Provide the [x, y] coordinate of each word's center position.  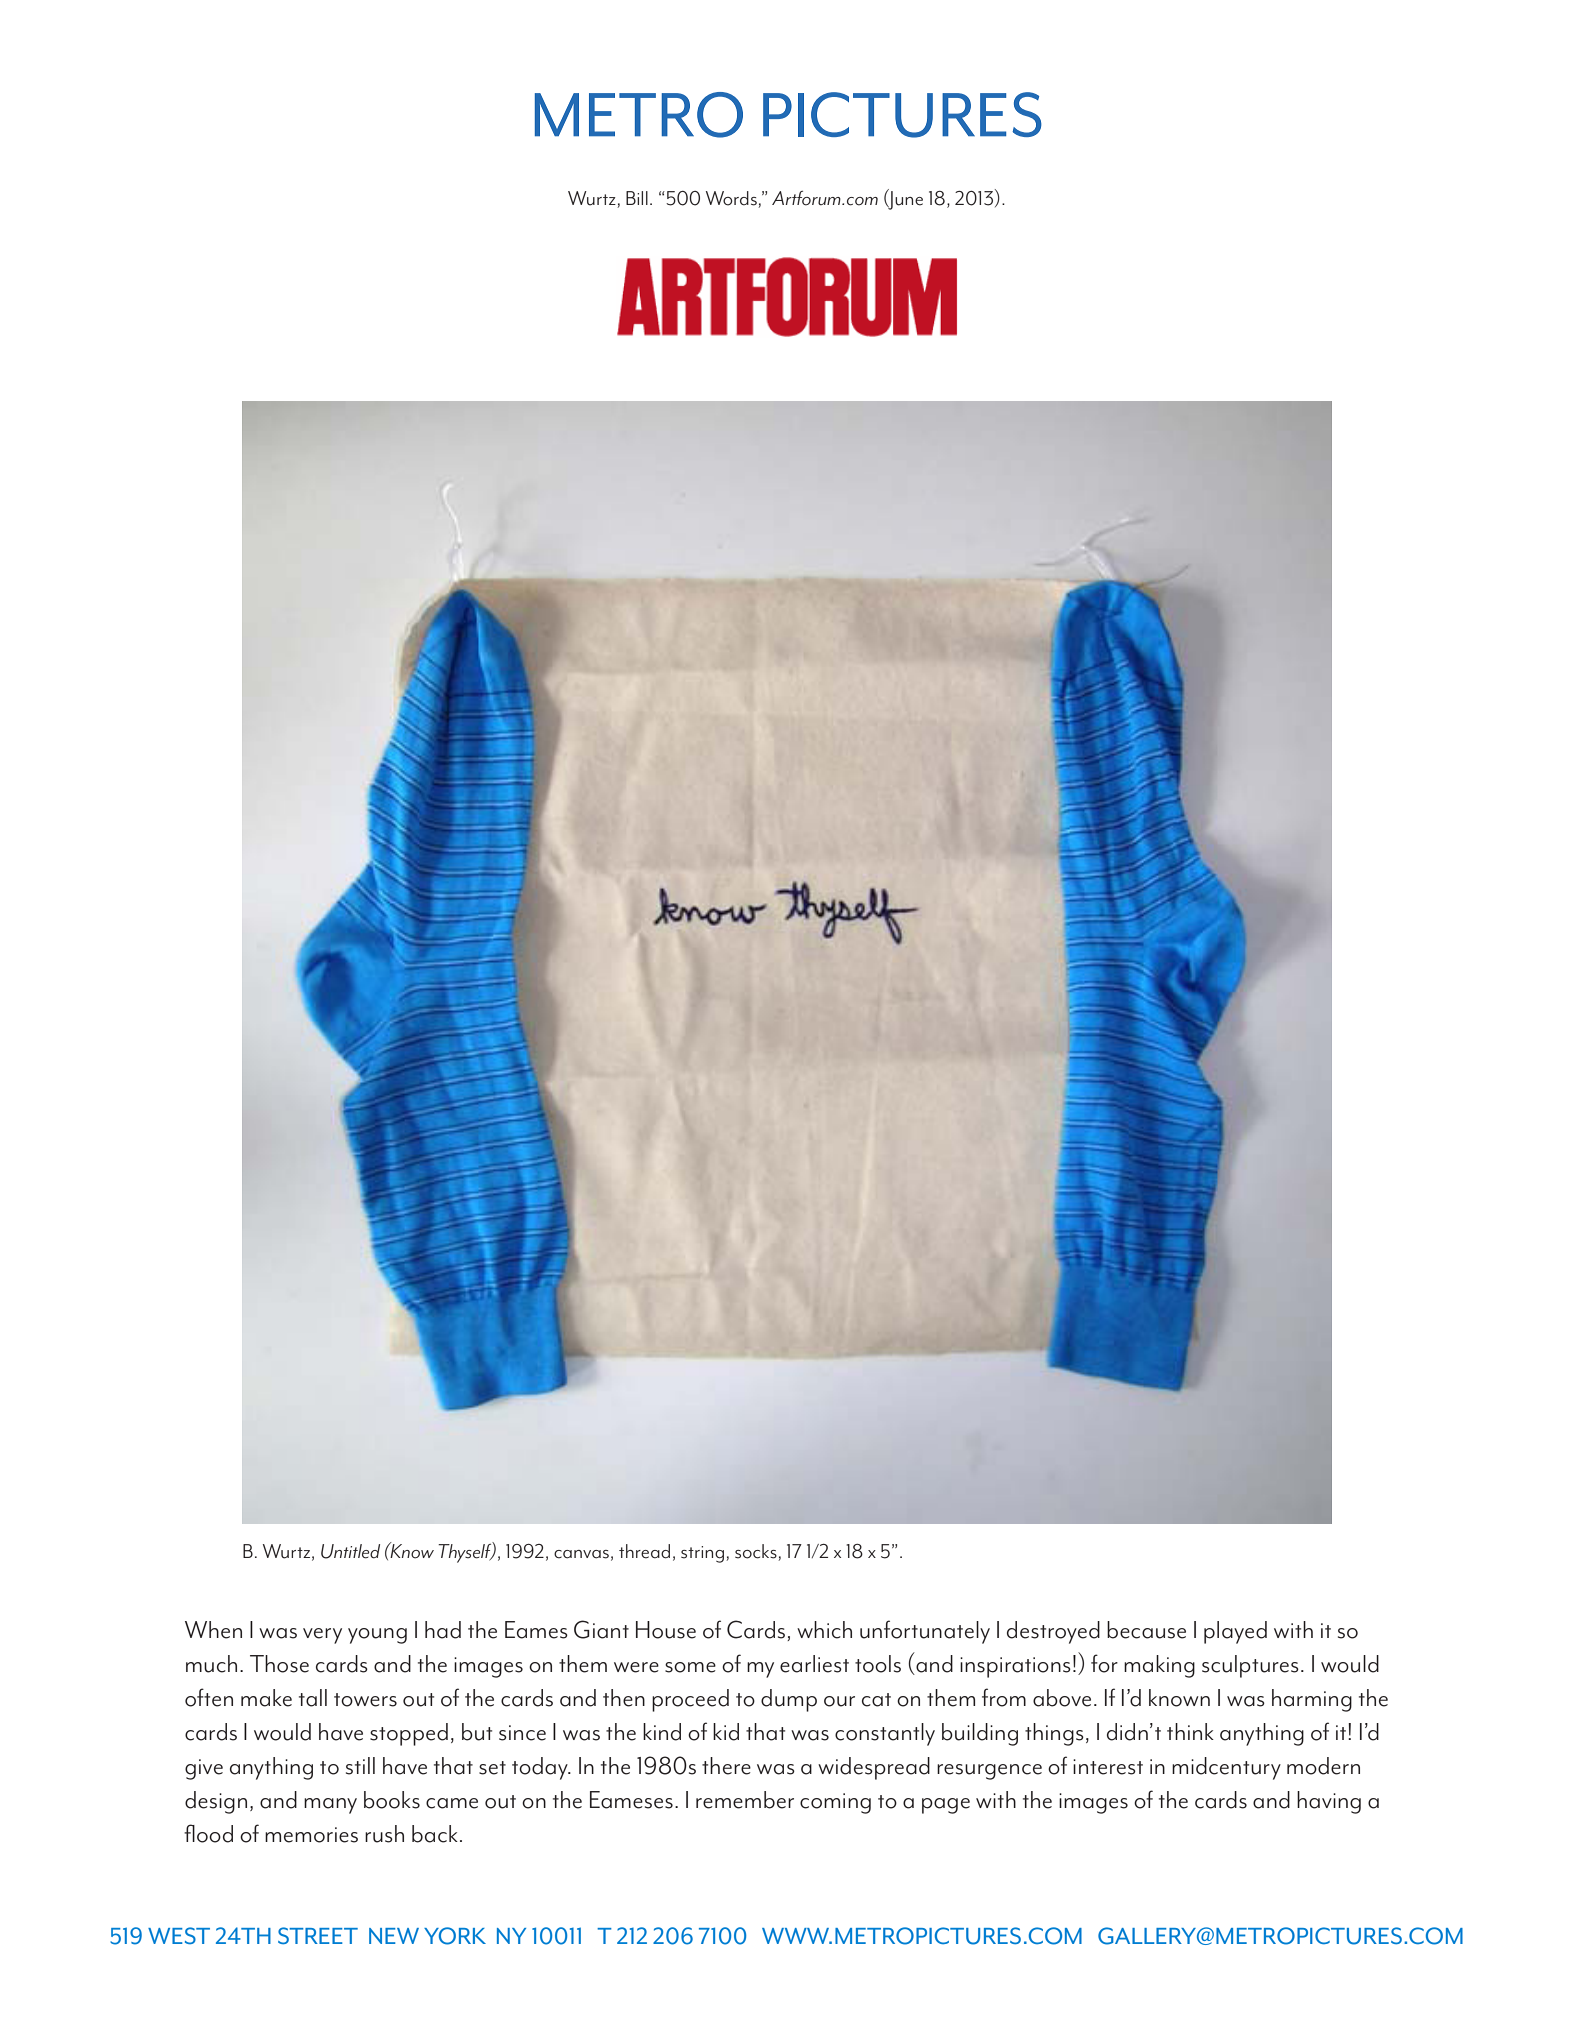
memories [311, 1835]
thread [644, 1551]
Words [731, 198]
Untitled [350, 1551]
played [1235, 1632]
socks [757, 1552]
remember [745, 1800]
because [1146, 1630]
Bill [637, 198]
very [322, 1636]
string [704, 1554]
